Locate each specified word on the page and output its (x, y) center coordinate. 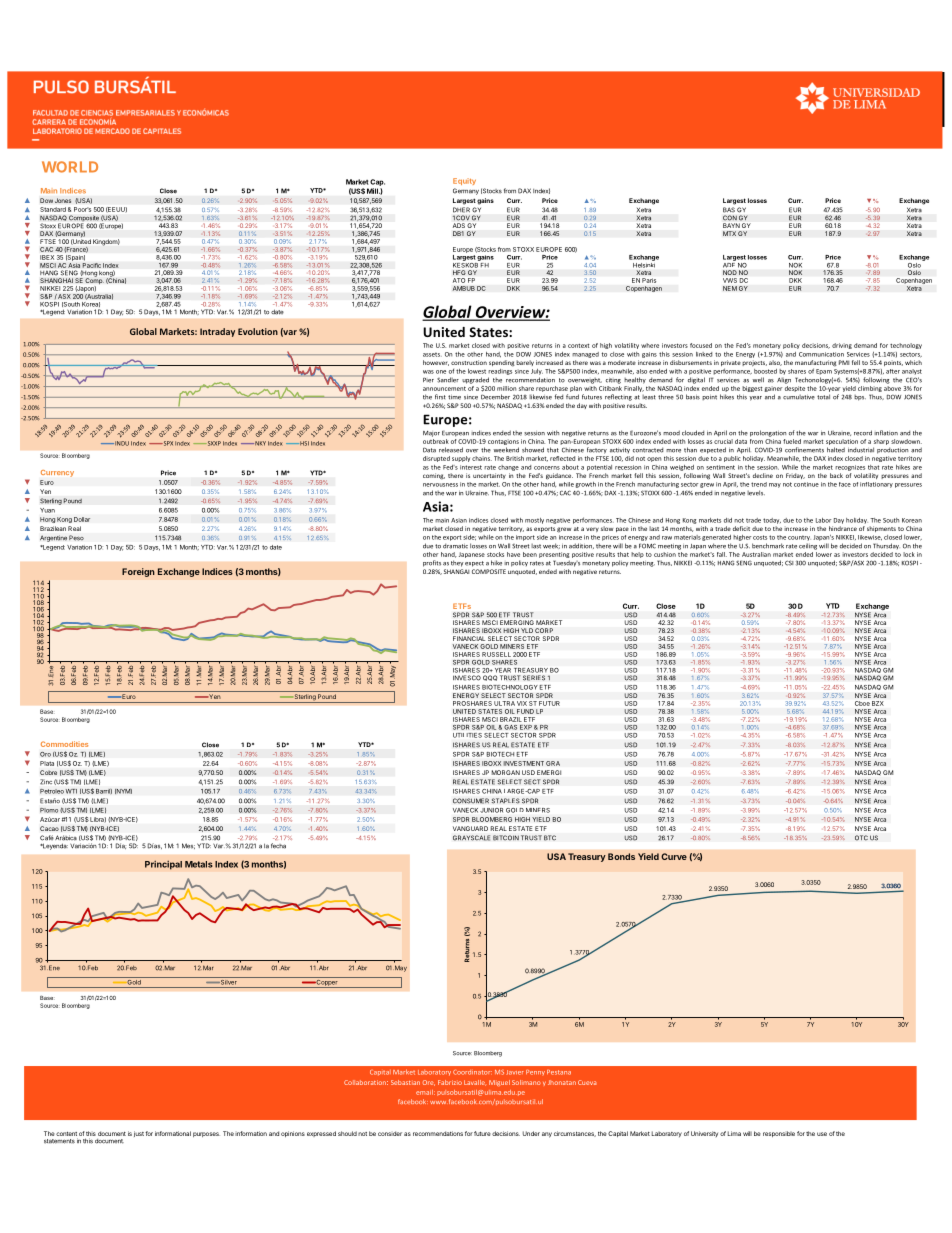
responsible (779, 1134)
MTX (729, 233)
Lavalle (475, 1083)
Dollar (82, 519)
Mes (188, 846)
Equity (464, 181)
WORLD (70, 167)
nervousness (440, 485)
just (139, 1134)
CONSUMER (471, 801)
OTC (861, 838)
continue (806, 484)
